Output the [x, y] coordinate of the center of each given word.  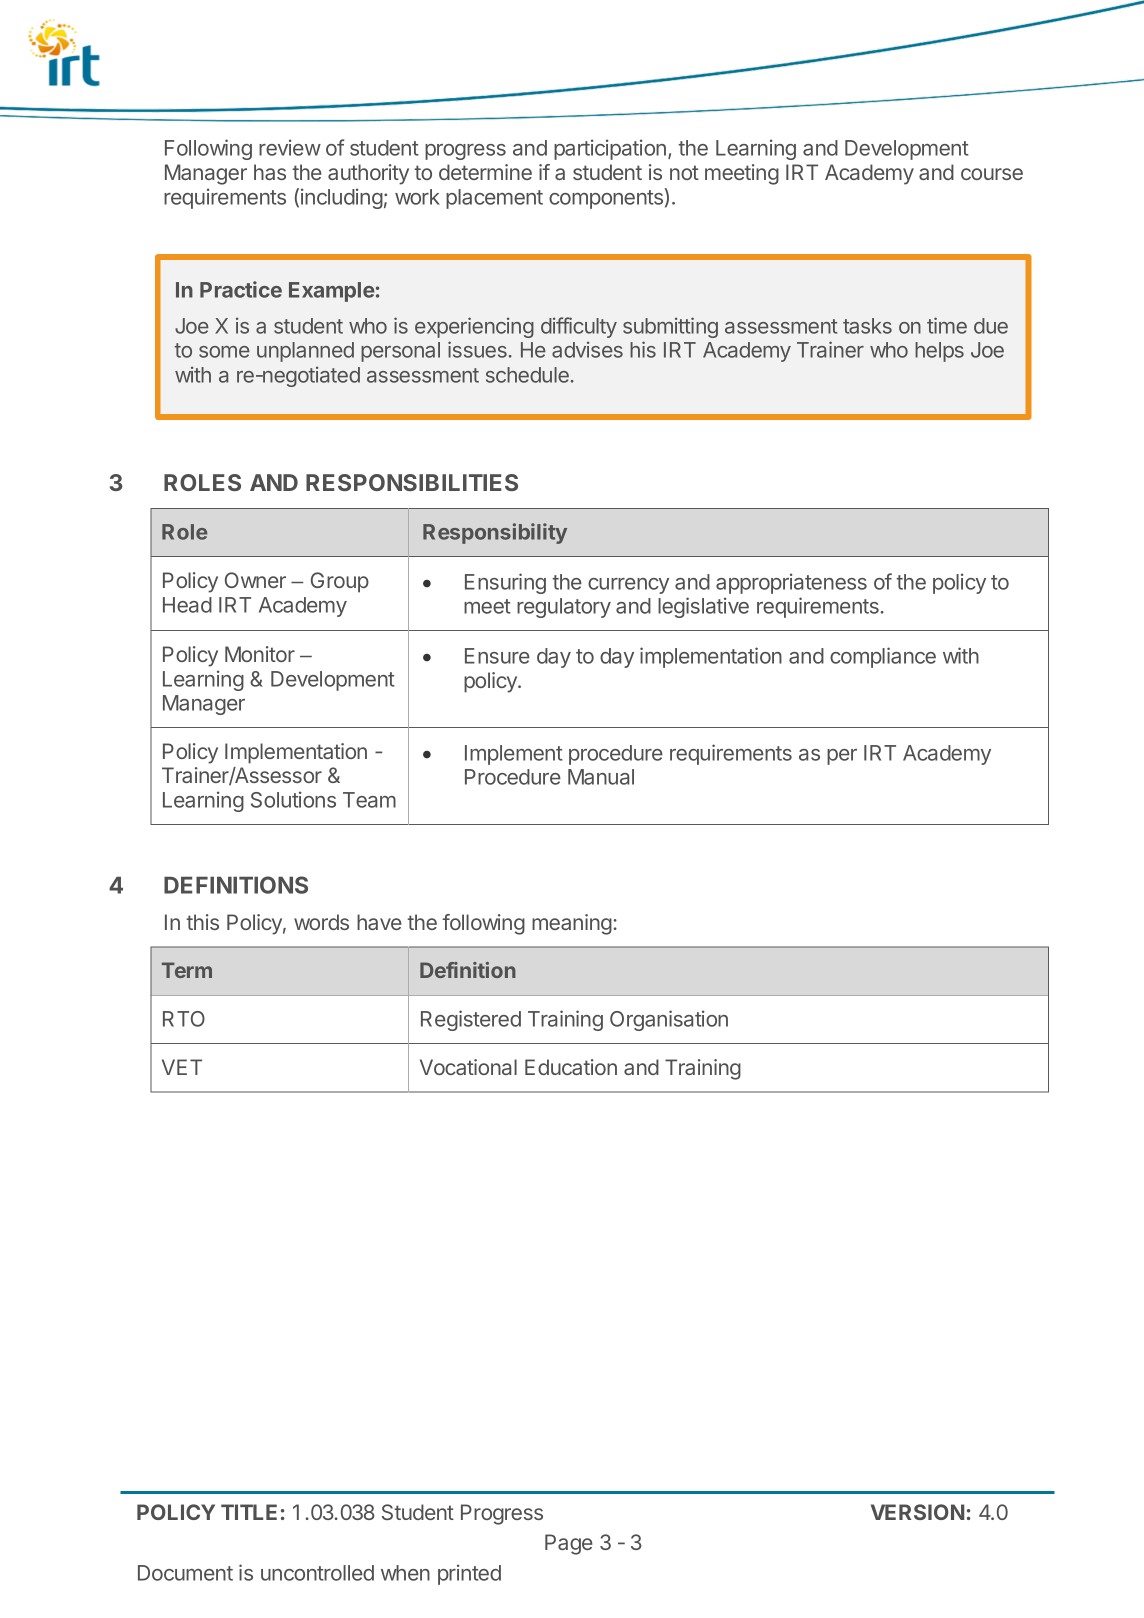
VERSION [917, 1512]
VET [182, 1067]
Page [569, 1544]
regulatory [564, 608]
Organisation [669, 1020]
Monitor [260, 654]
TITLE [249, 1512]
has [270, 172]
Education [571, 1067]
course [992, 174]
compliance [883, 657]
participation [610, 149]
